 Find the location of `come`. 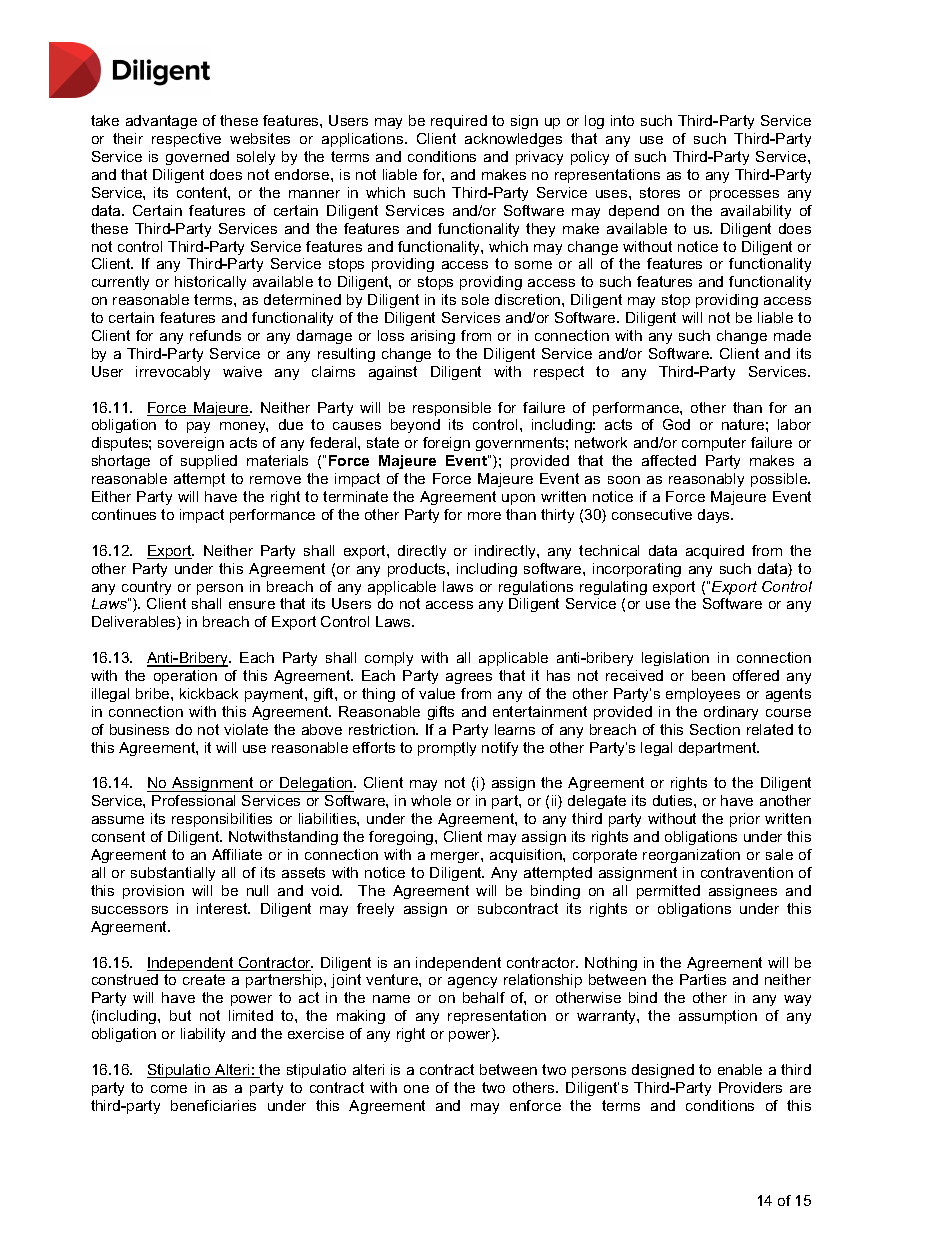

come is located at coordinates (169, 1089).
